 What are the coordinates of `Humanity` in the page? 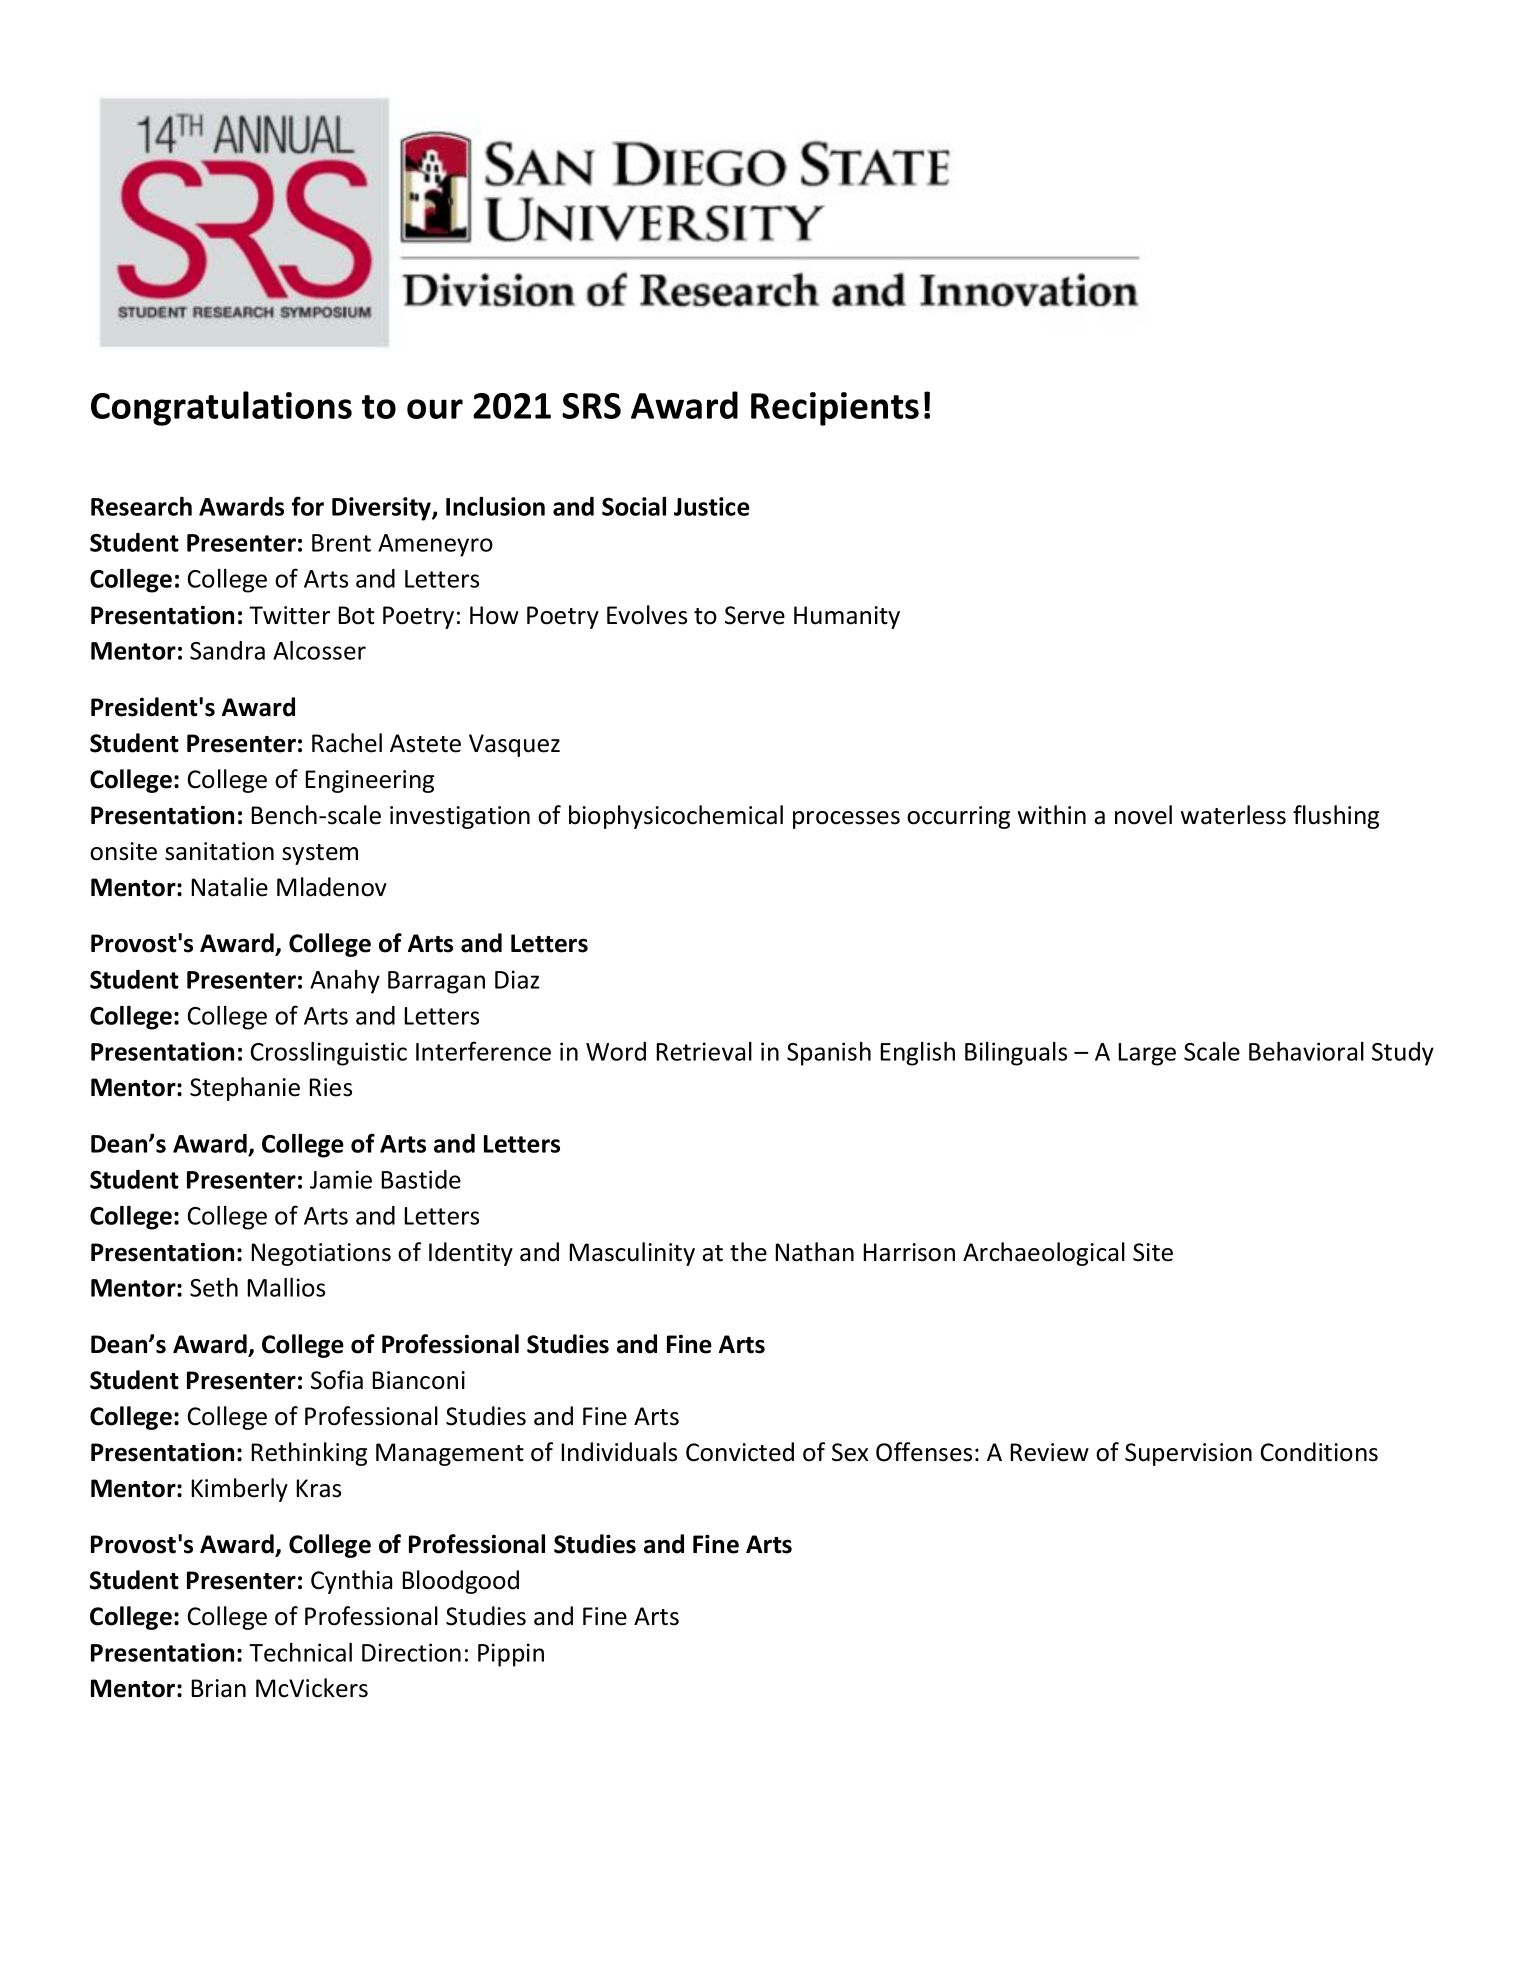 It's located at (847, 617).
